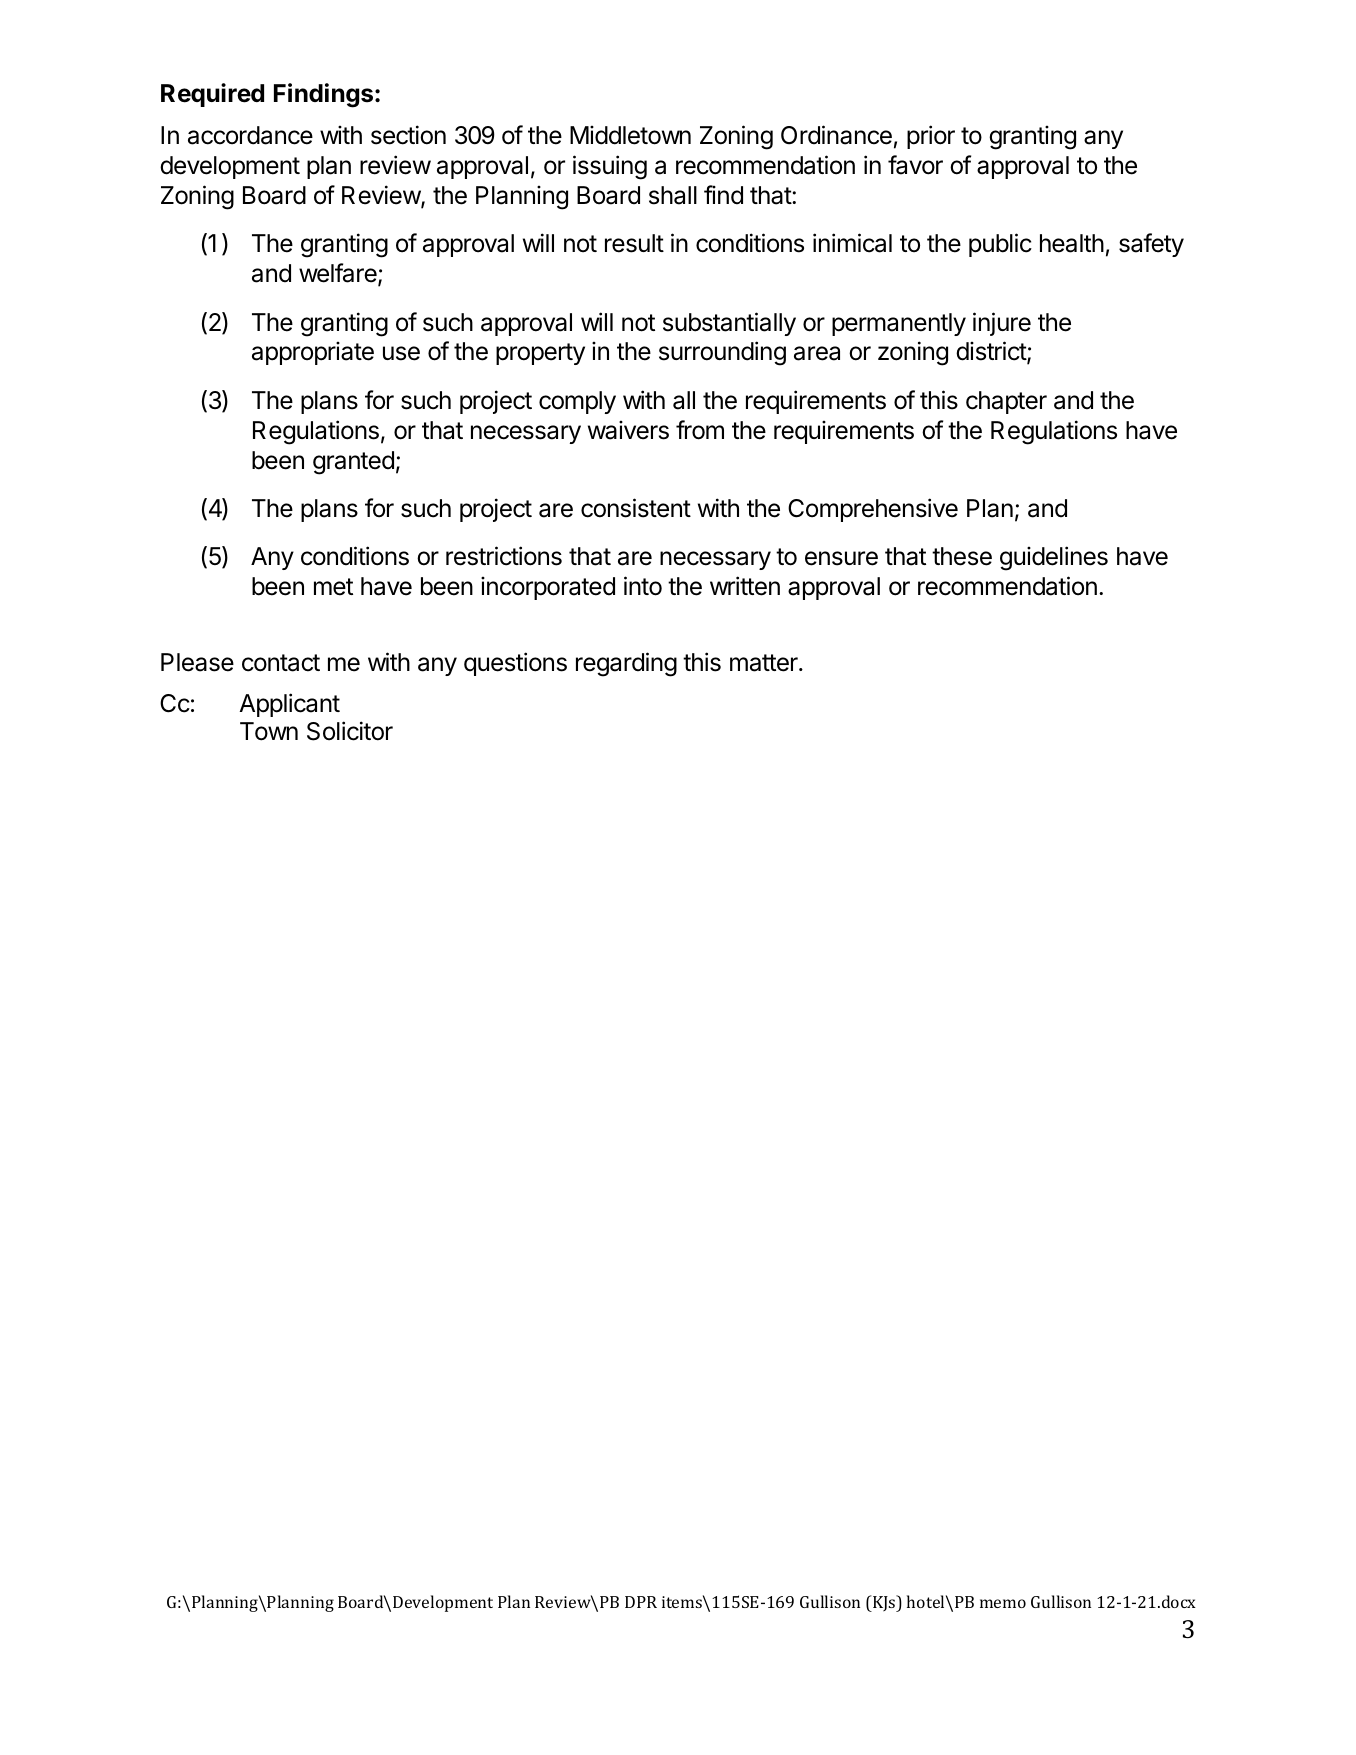 This page has height=1755, width=1356. I want to click on matter, so click(765, 663).
